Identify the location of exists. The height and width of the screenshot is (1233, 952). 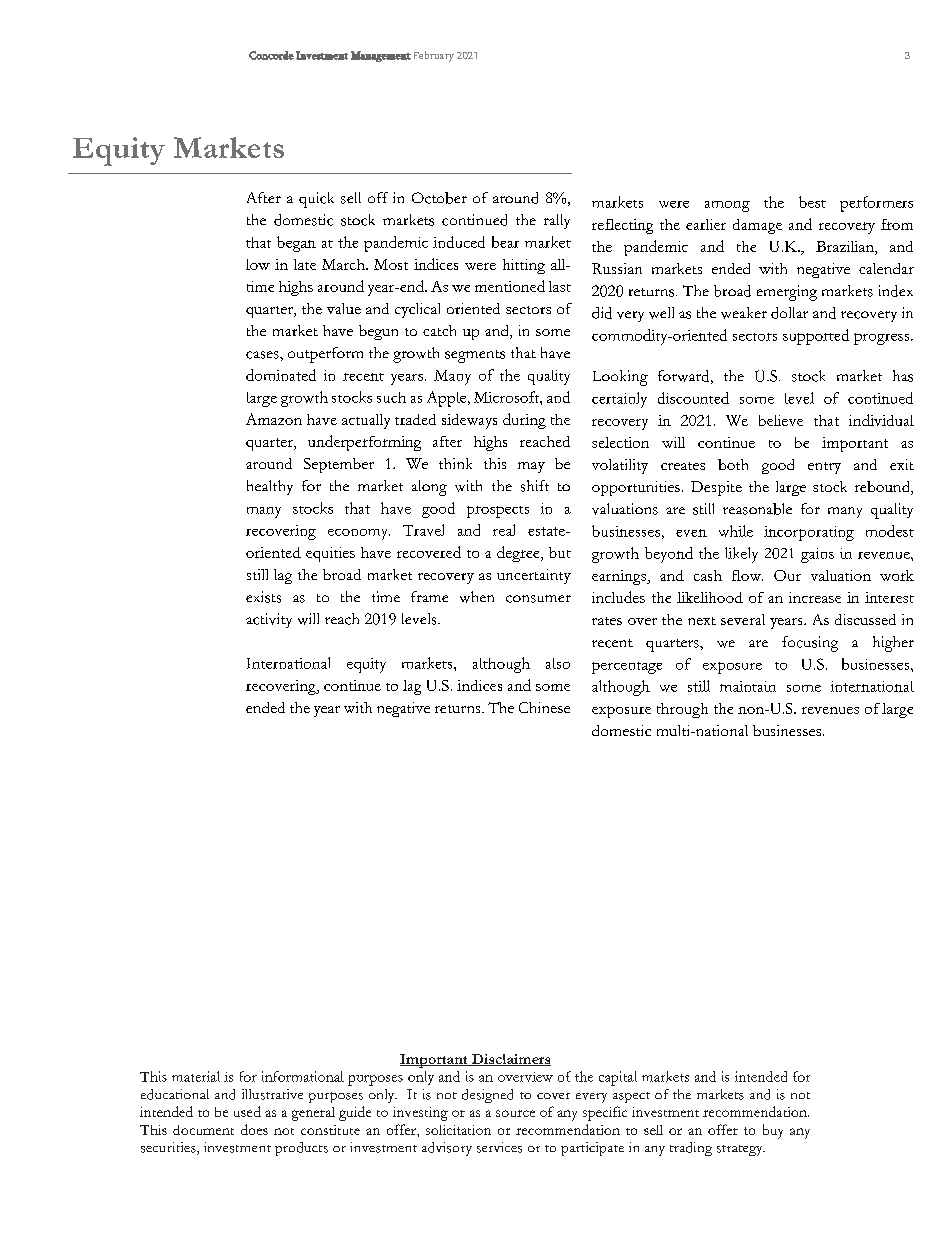
(263, 597).
